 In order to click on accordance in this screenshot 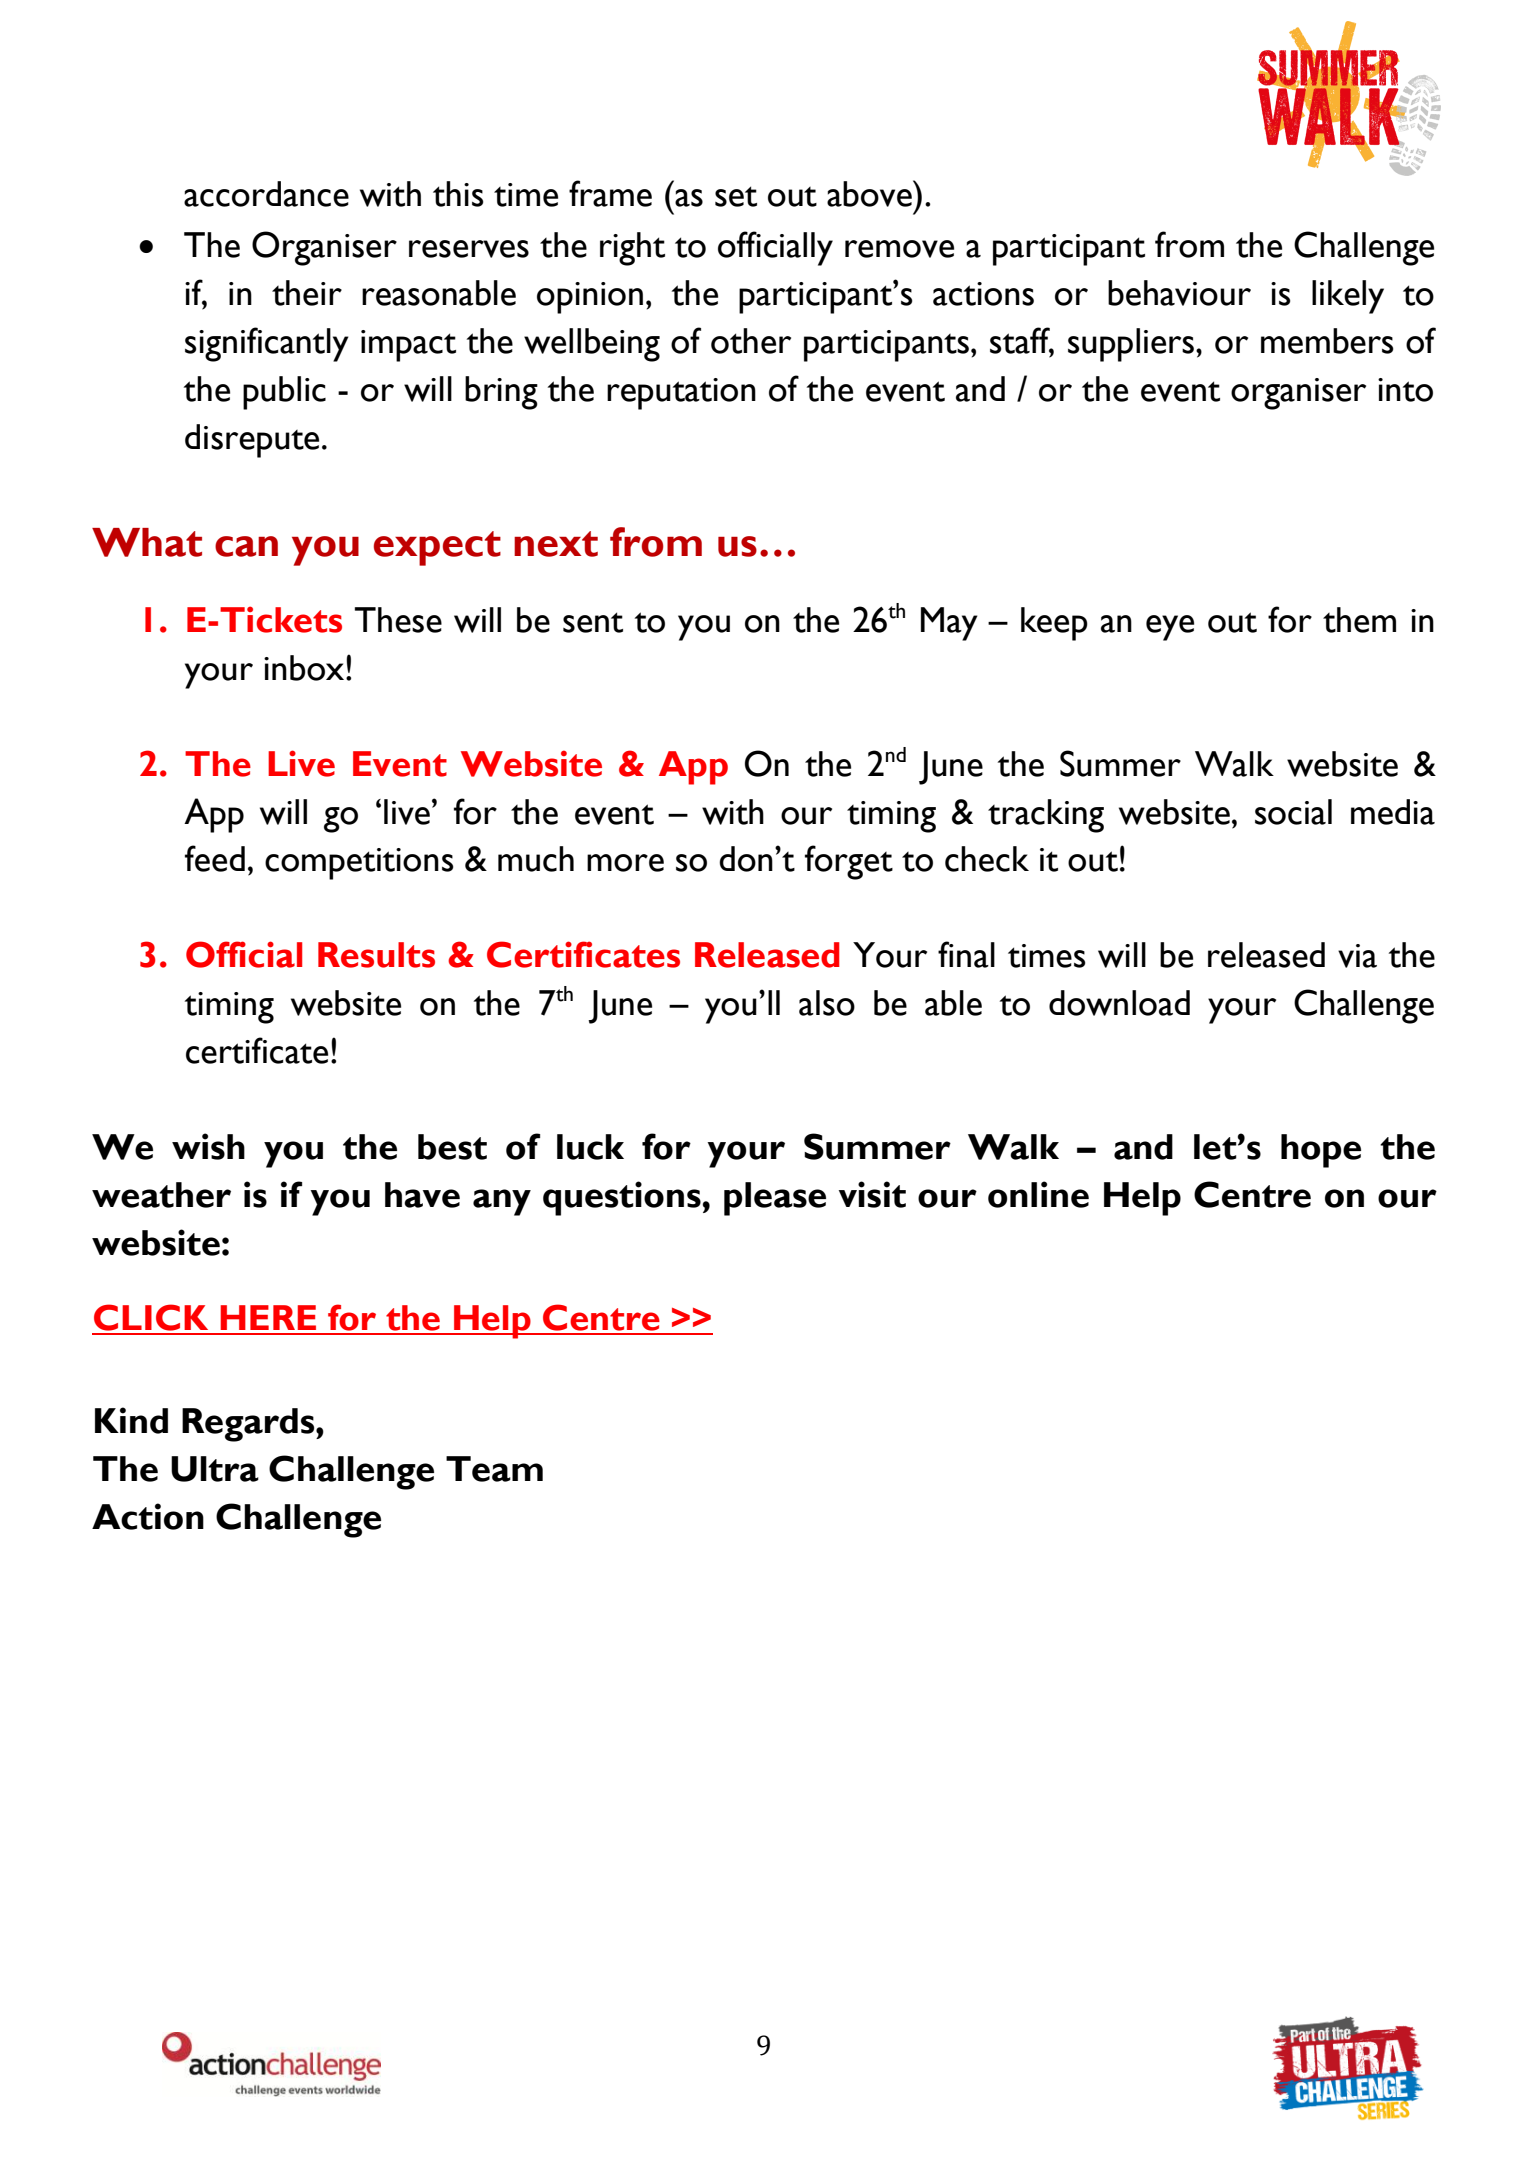, I will do `click(266, 194)`.
